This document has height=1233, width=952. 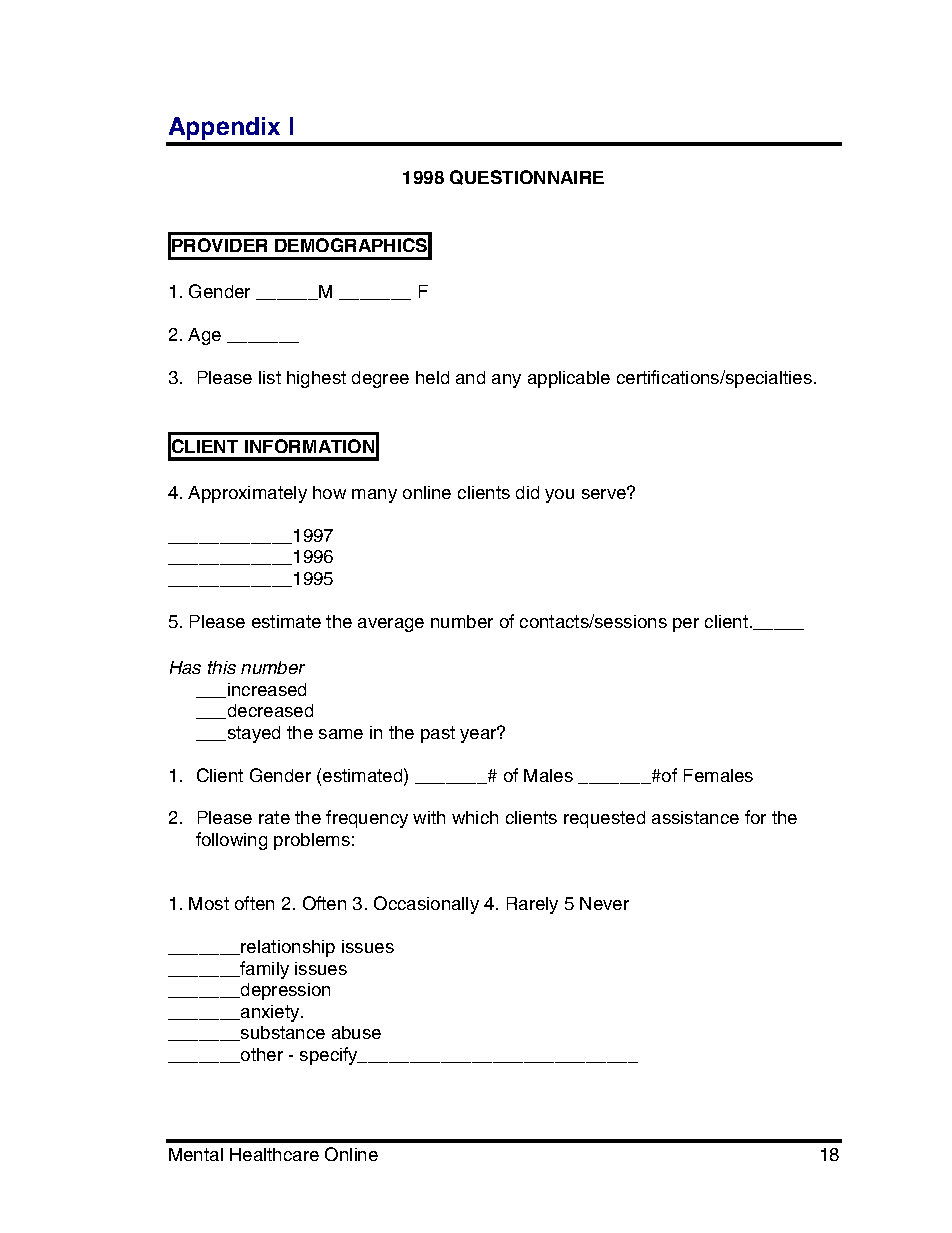 I want to click on QUESTIONNAIRE, so click(x=527, y=177).
